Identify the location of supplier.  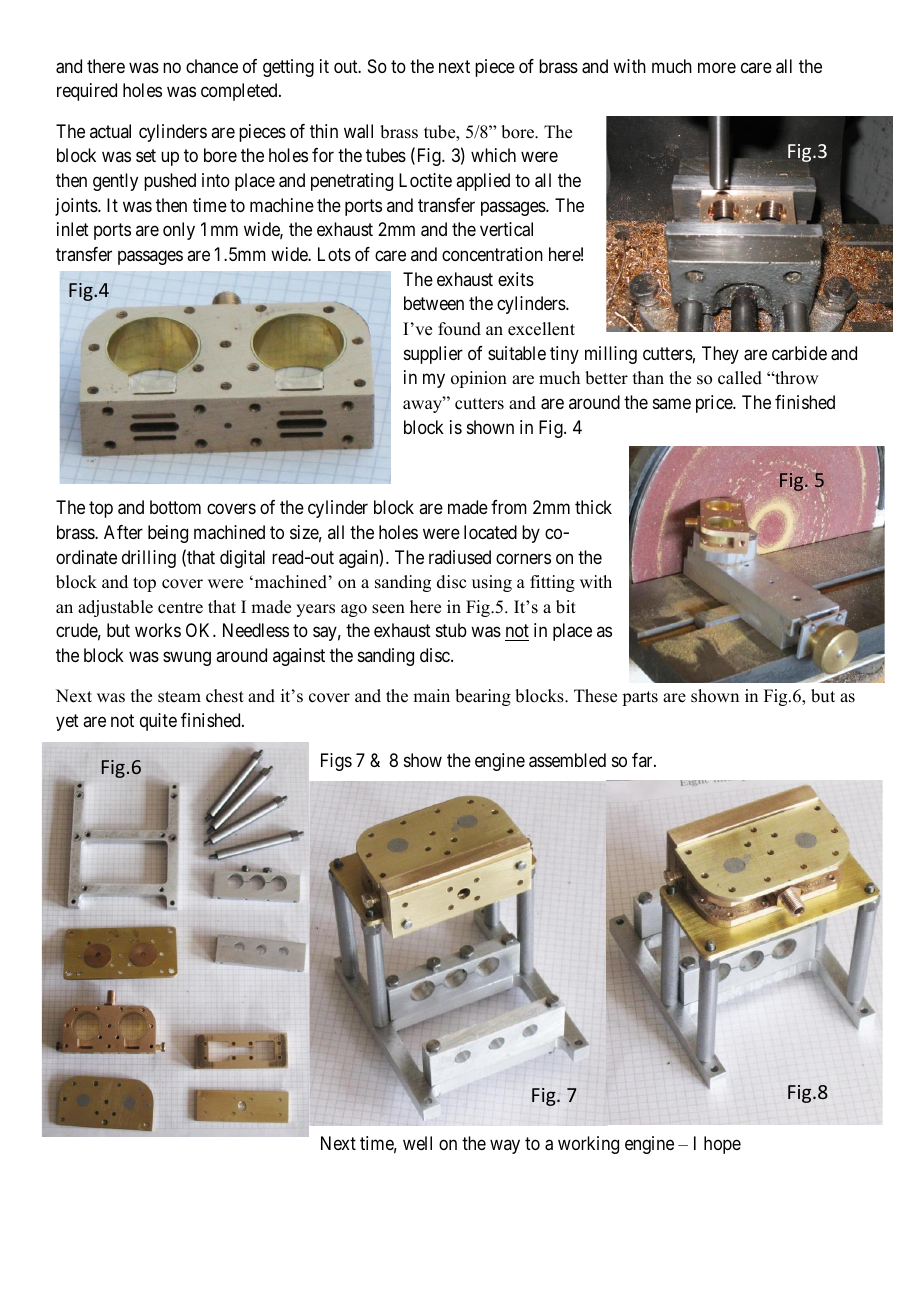
(433, 355).
